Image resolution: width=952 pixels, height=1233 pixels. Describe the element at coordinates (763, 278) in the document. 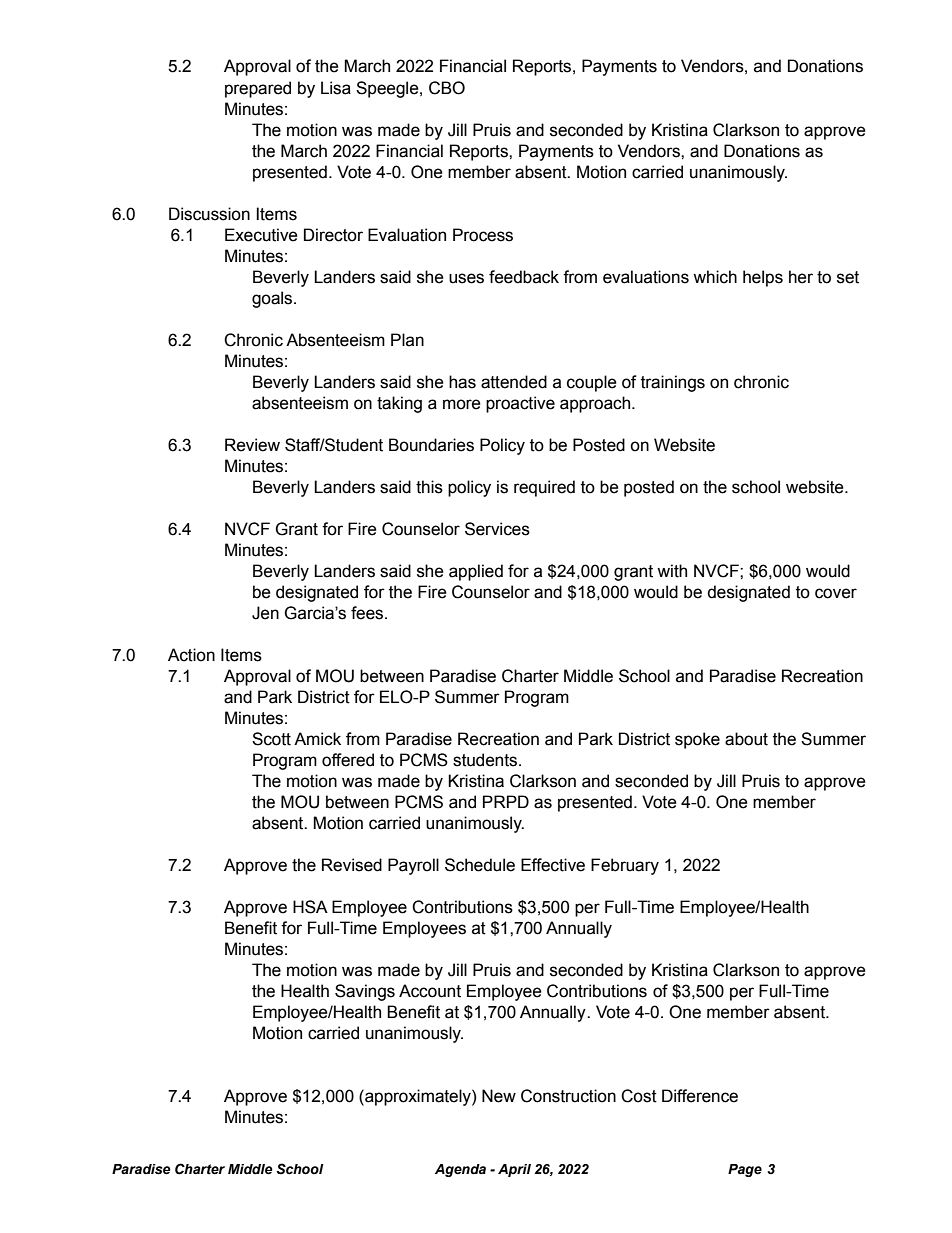

I see `helps` at that location.
